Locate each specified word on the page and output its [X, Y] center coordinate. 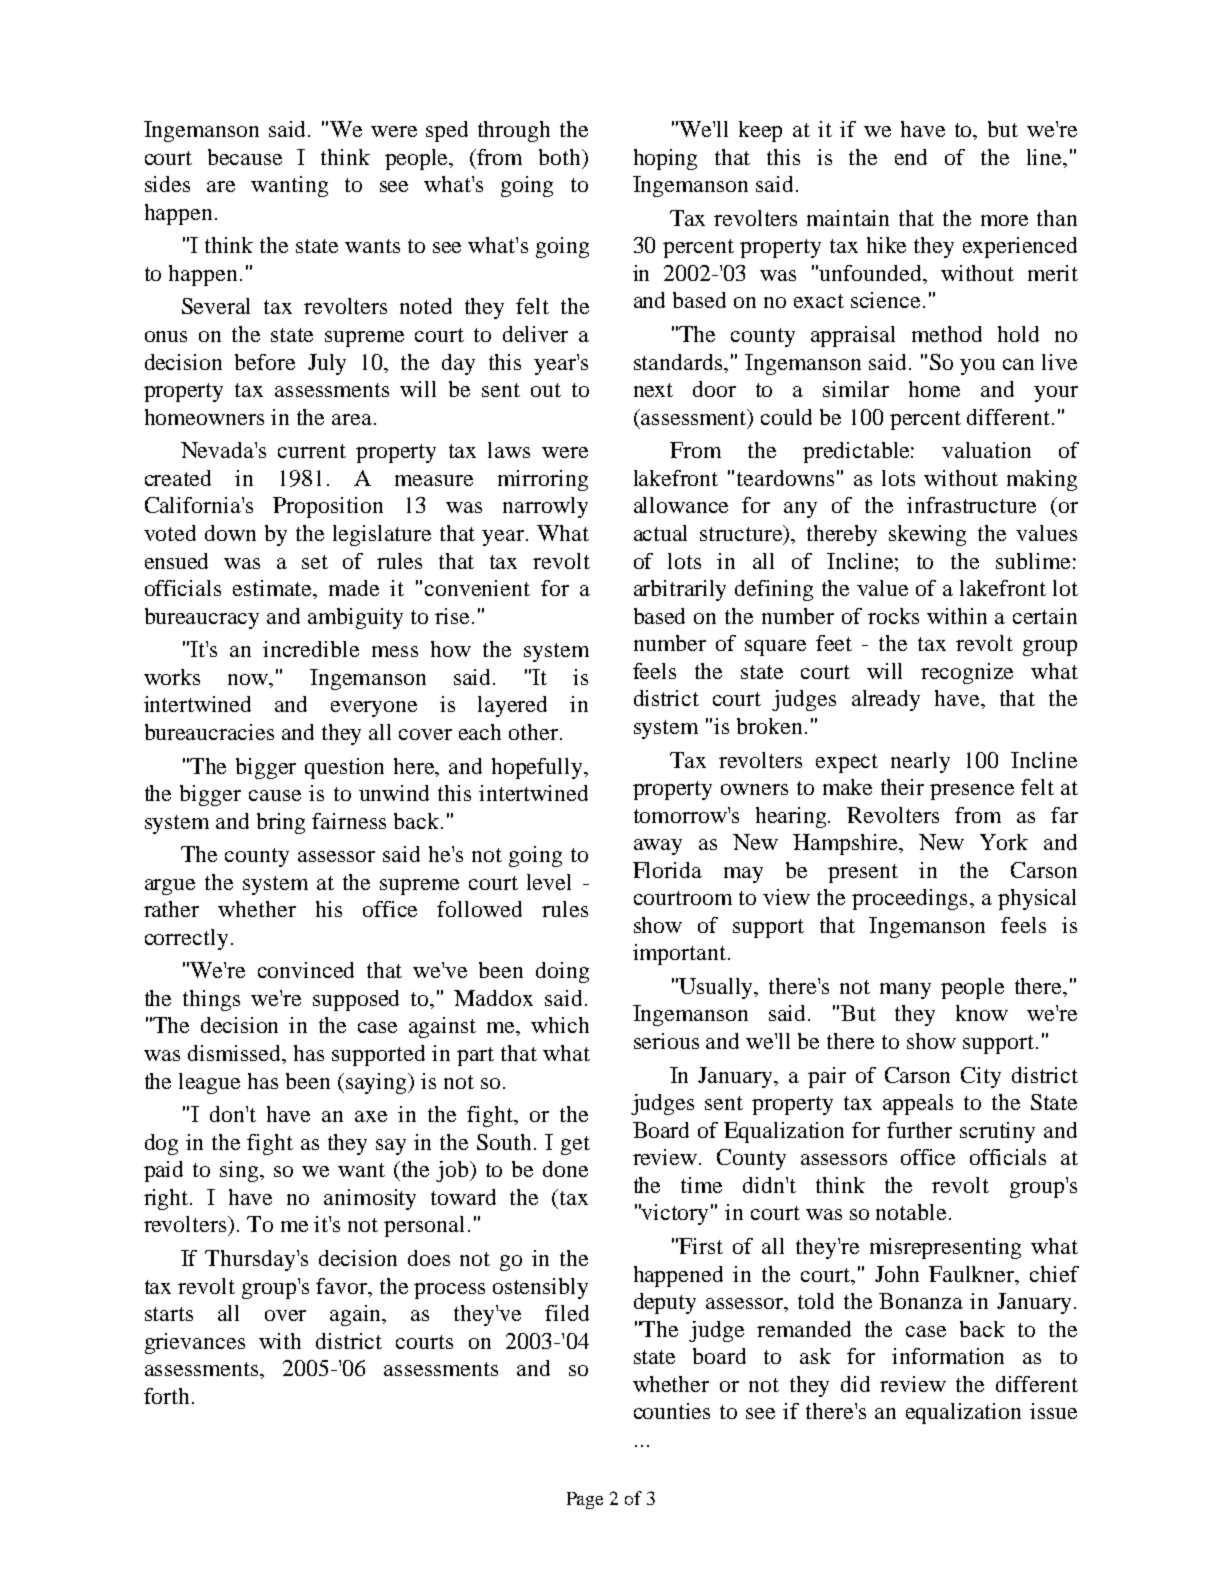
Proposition [328, 507]
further [919, 1130]
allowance [681, 505]
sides [167, 184]
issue [1053, 1411]
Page [585, 1500]
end [911, 157]
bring [281, 823]
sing [240, 1171]
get [575, 1145]
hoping [665, 159]
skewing [927, 535]
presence [972, 792]
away [658, 847]
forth [168, 1396]
